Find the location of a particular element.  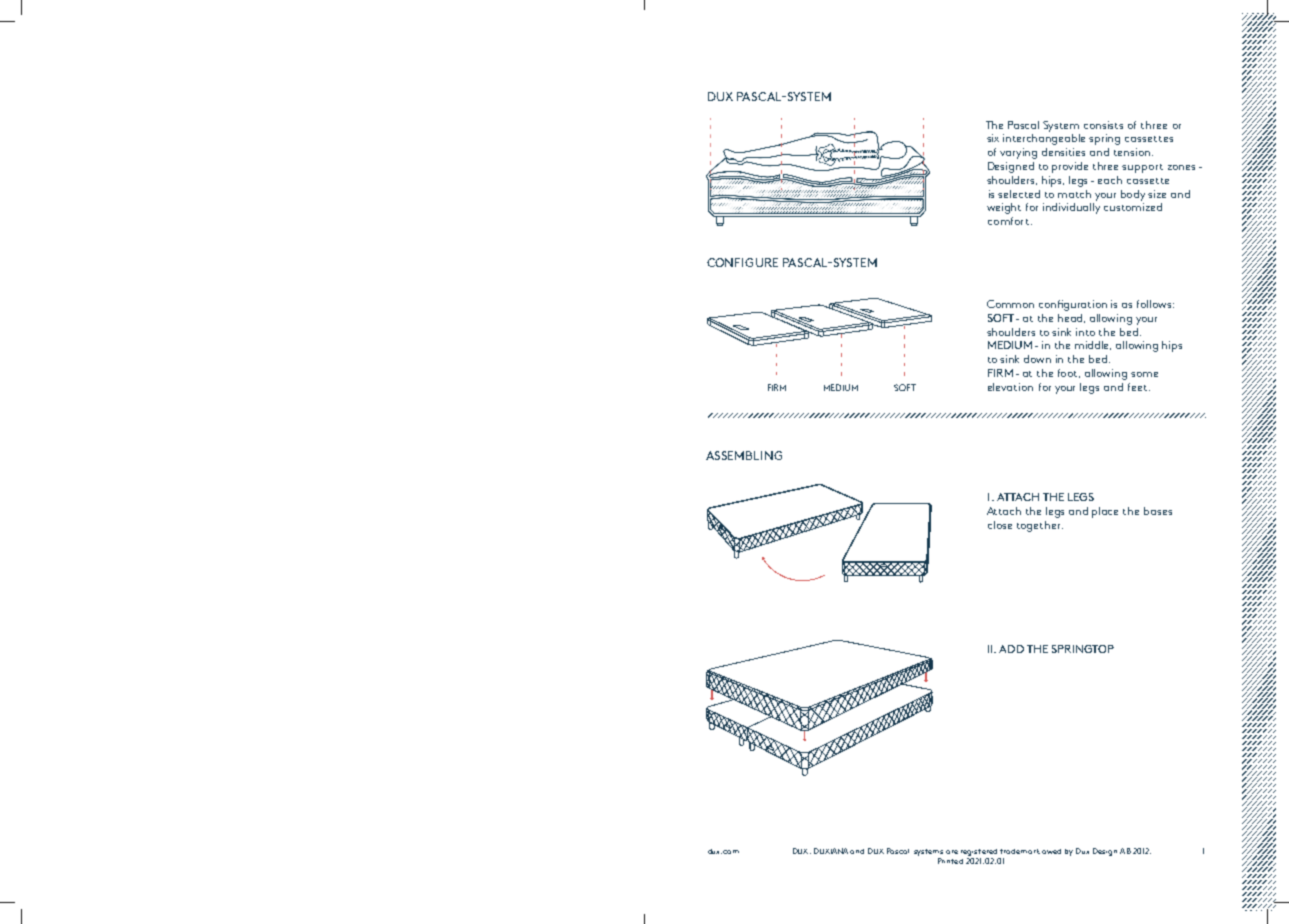

tension is located at coordinates (1132, 152).
